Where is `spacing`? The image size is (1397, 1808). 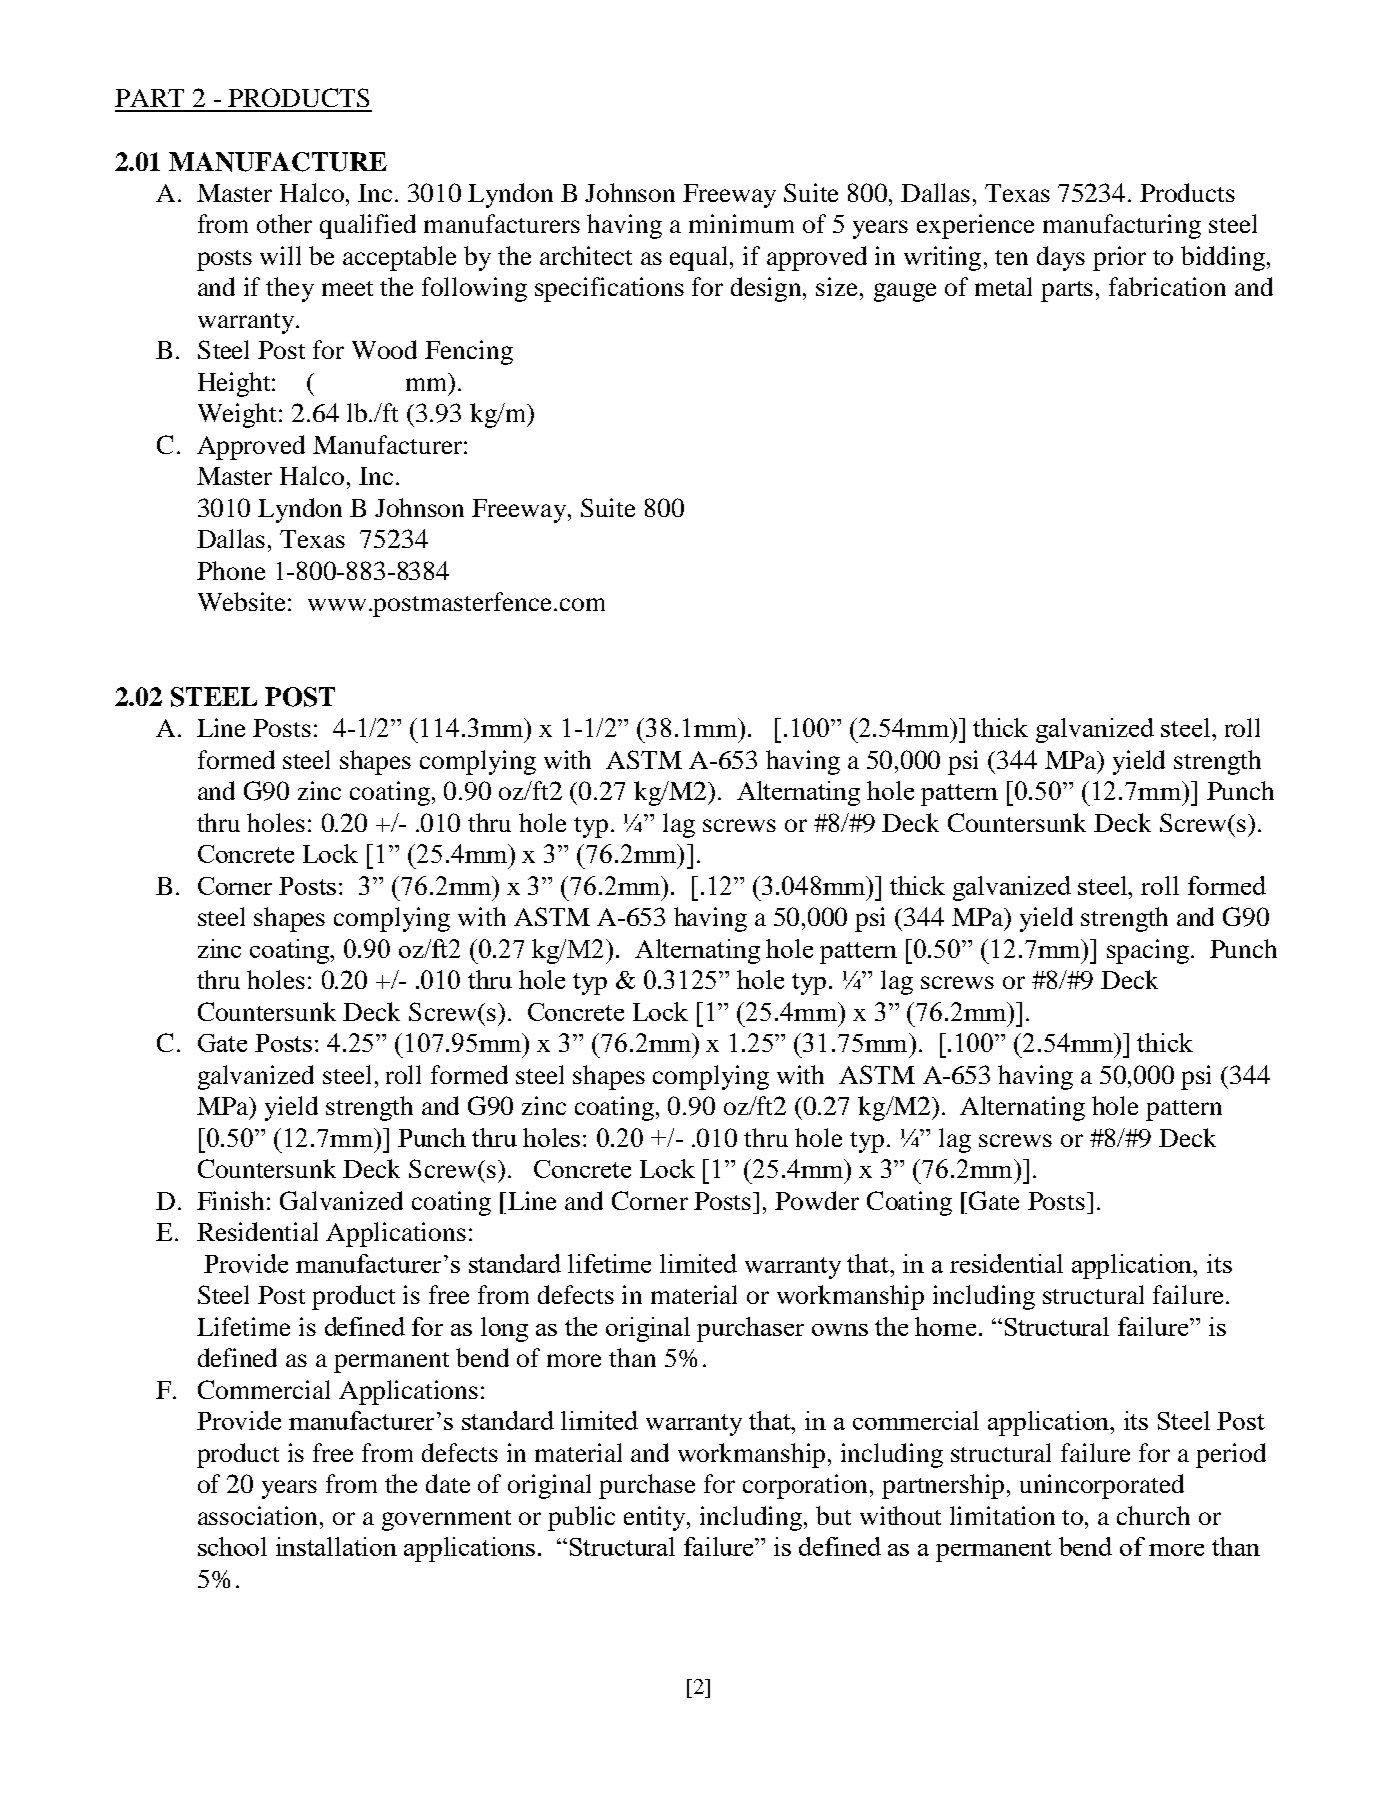 spacing is located at coordinates (1148, 951).
